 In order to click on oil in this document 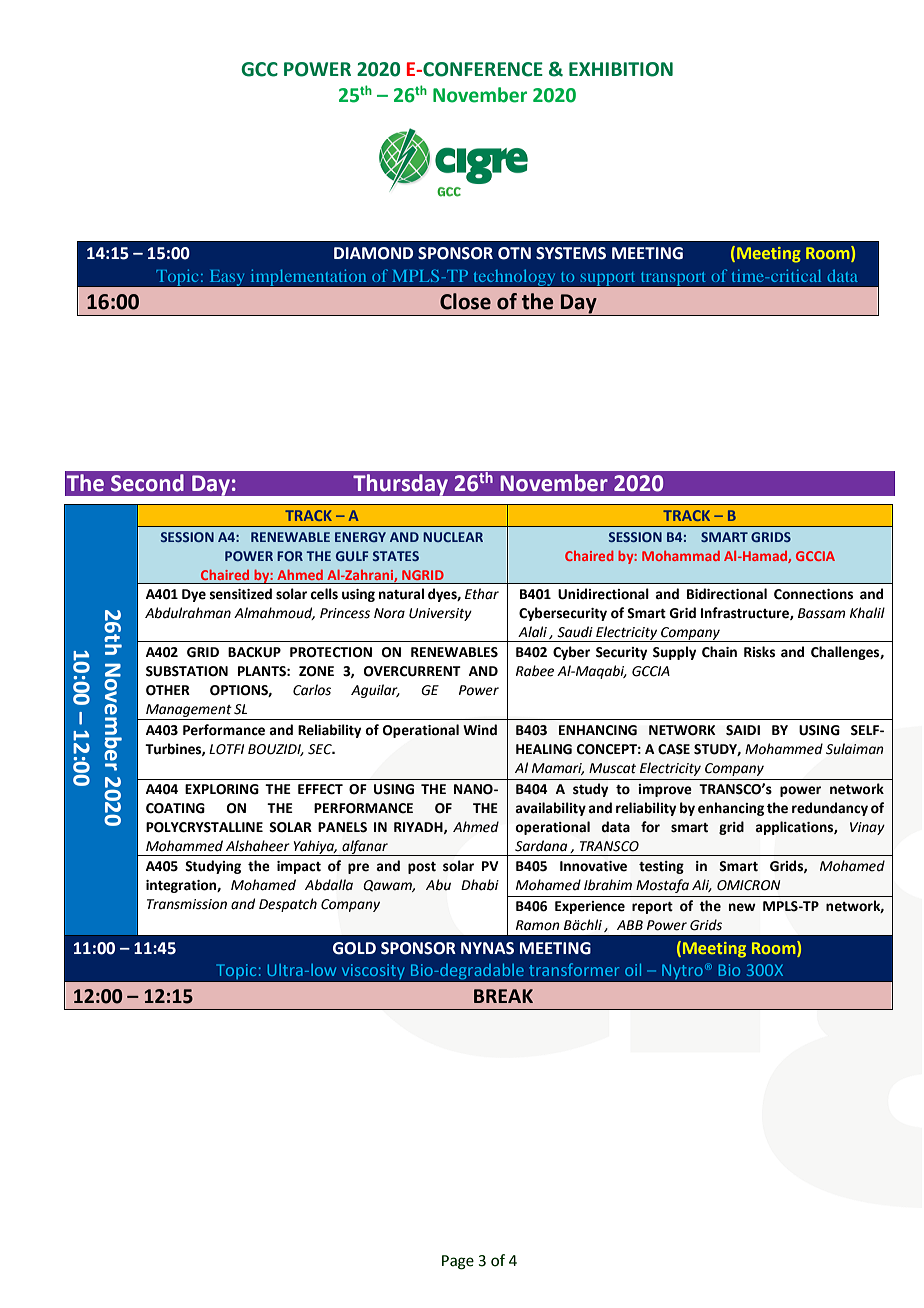, I will do `click(633, 970)`.
